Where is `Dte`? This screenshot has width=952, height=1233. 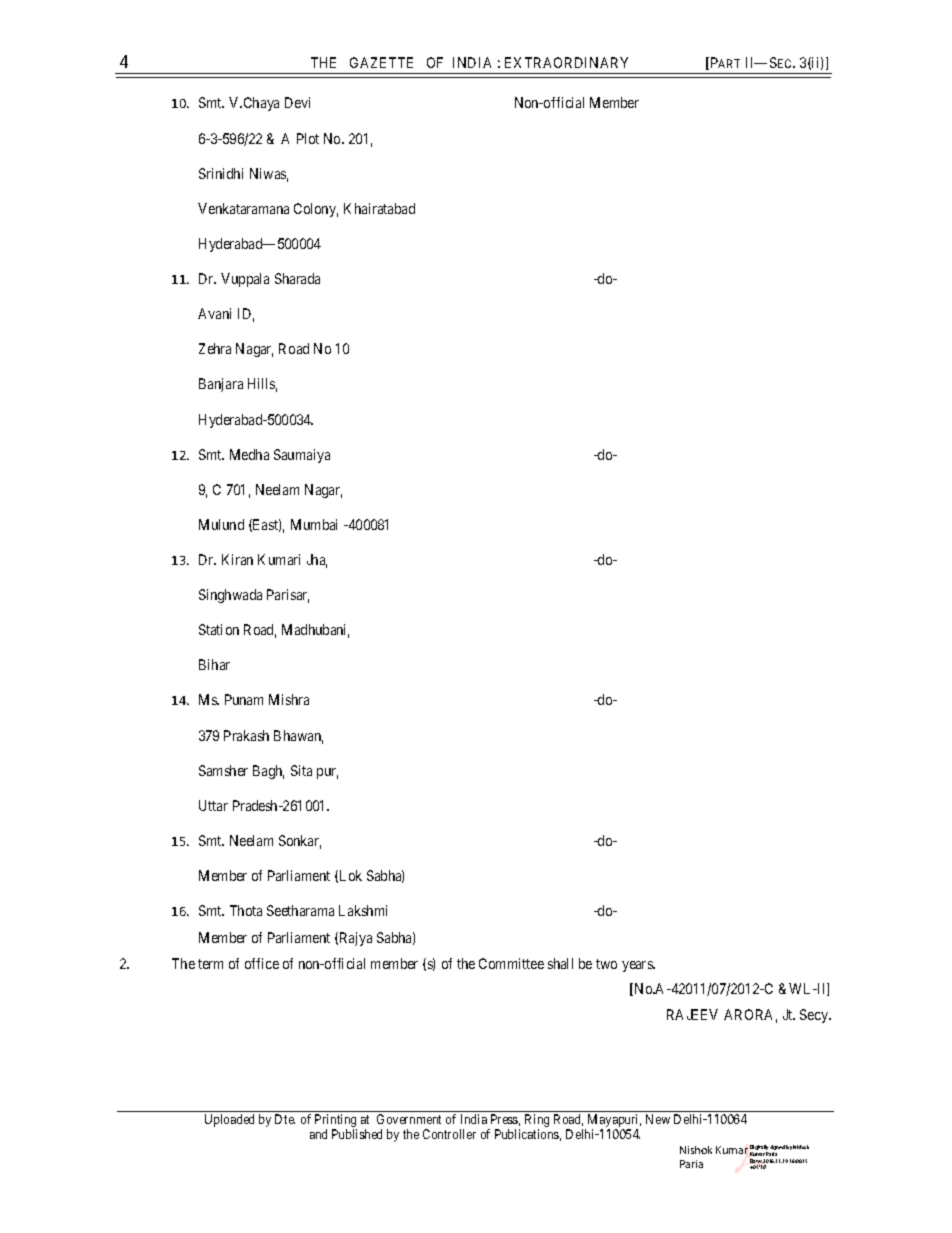 Dte is located at coordinates (285, 1119).
